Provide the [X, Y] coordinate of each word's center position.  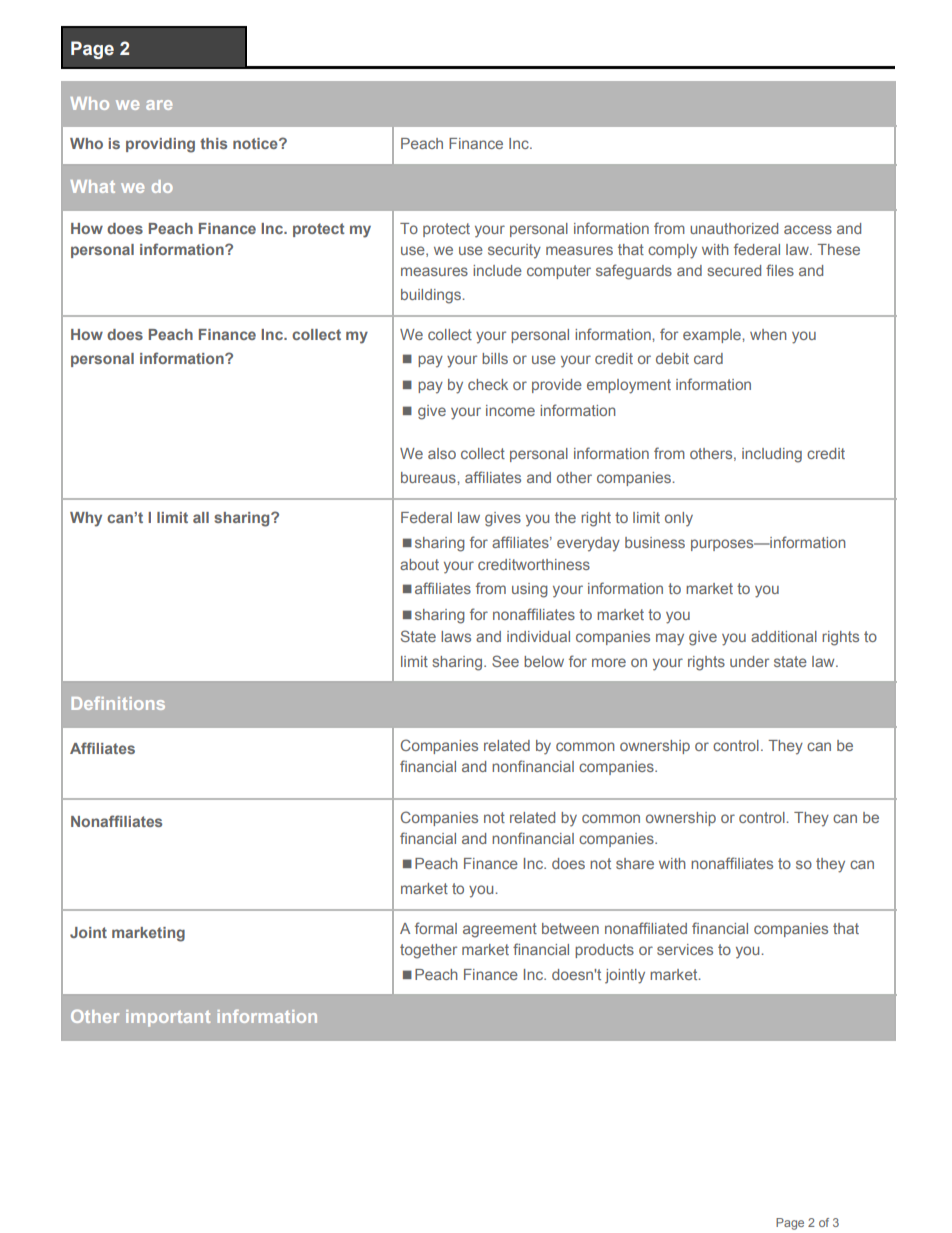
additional [784, 636]
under [749, 661]
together [428, 951]
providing [160, 145]
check [488, 384]
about [419, 564]
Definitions [118, 703]
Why [86, 519]
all [201, 517]
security [514, 251]
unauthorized [734, 228]
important [168, 1018]
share [635, 863]
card [708, 358]
